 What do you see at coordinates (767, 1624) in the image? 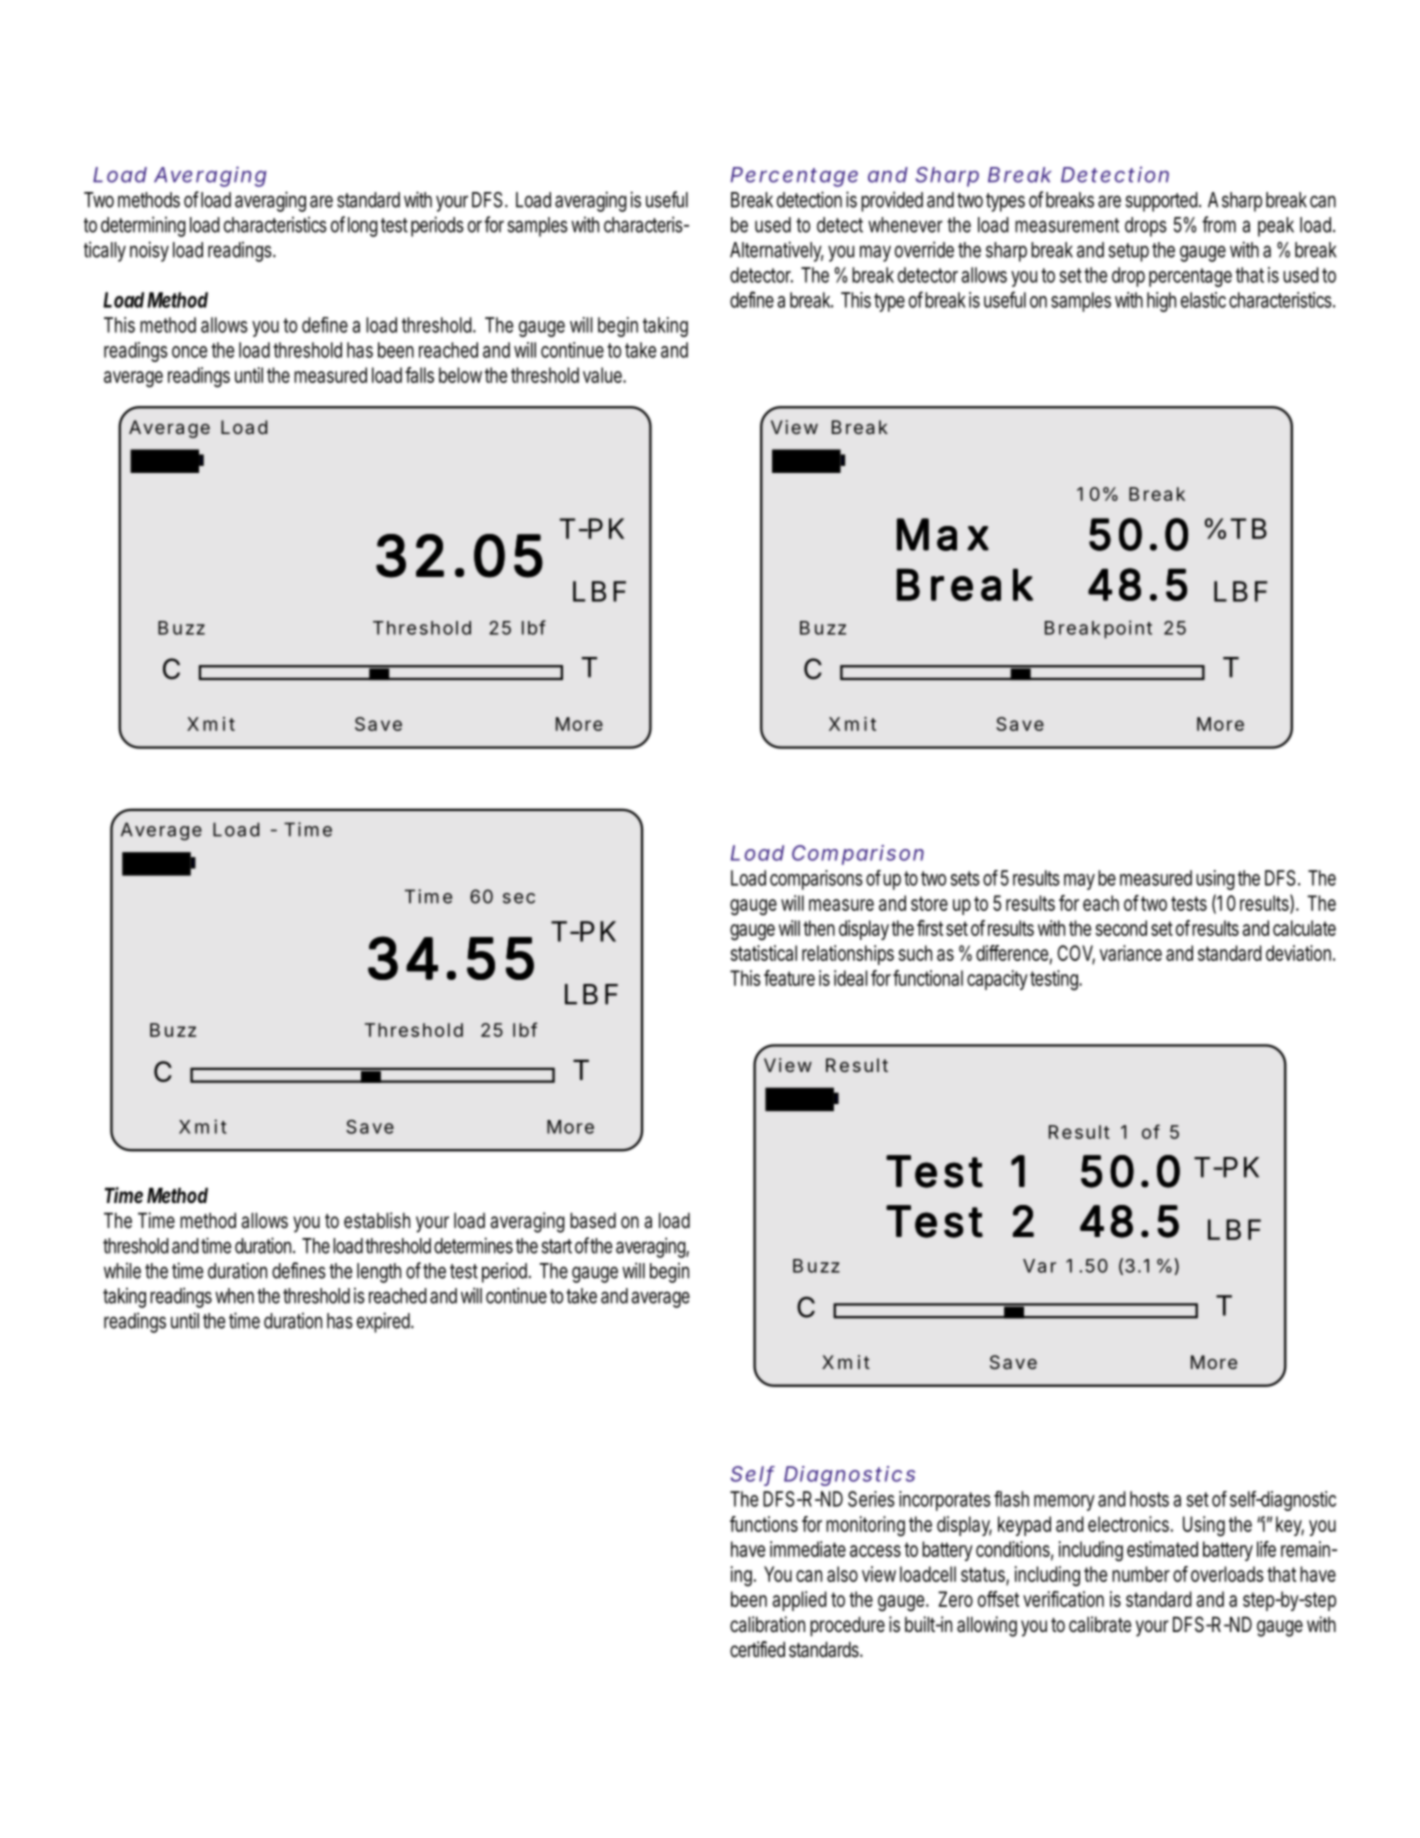
I see `calibration` at bounding box center [767, 1624].
